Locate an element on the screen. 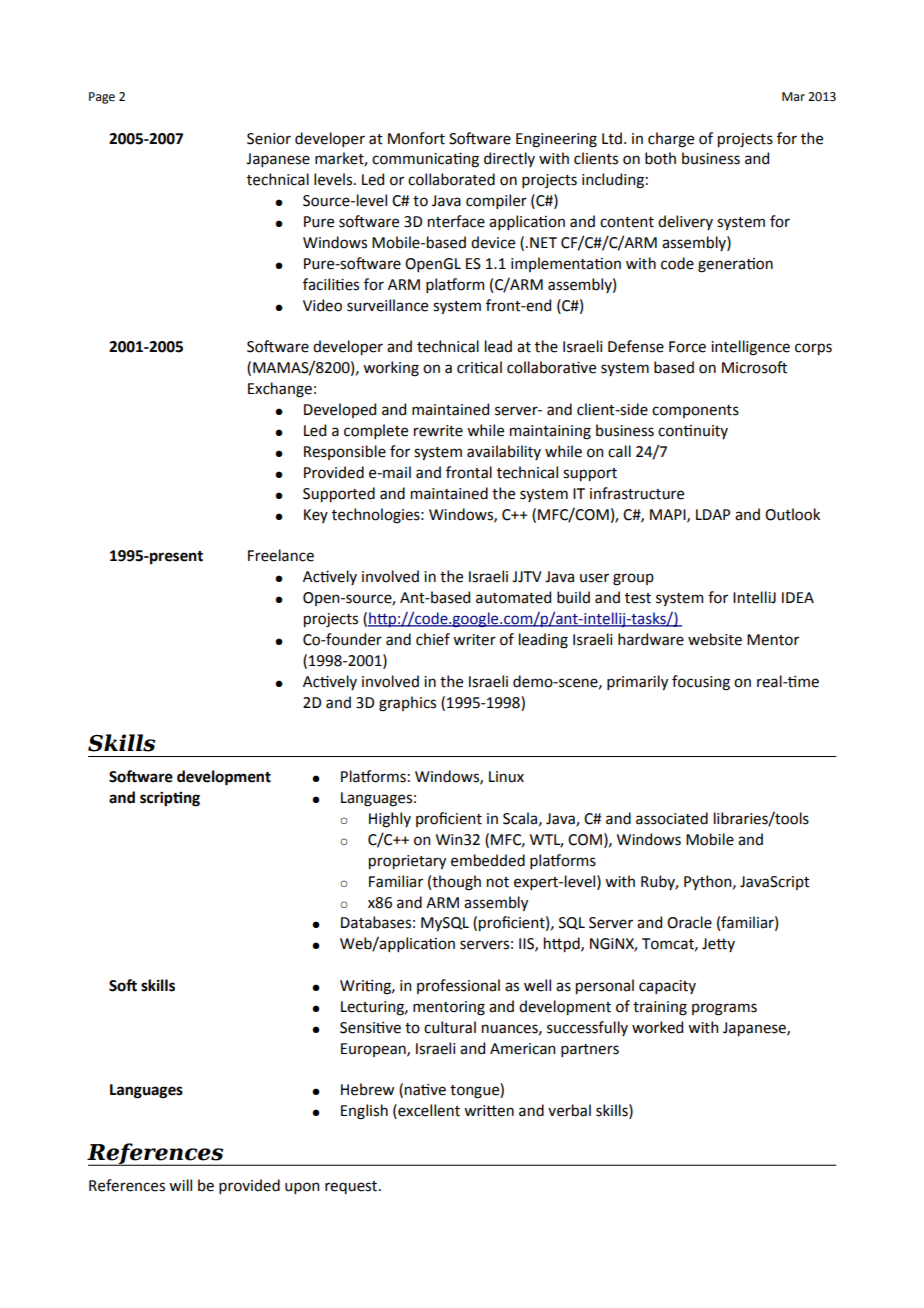 Image resolution: width=924 pixels, height=1308 pixels. Freelance is located at coordinates (281, 555).
